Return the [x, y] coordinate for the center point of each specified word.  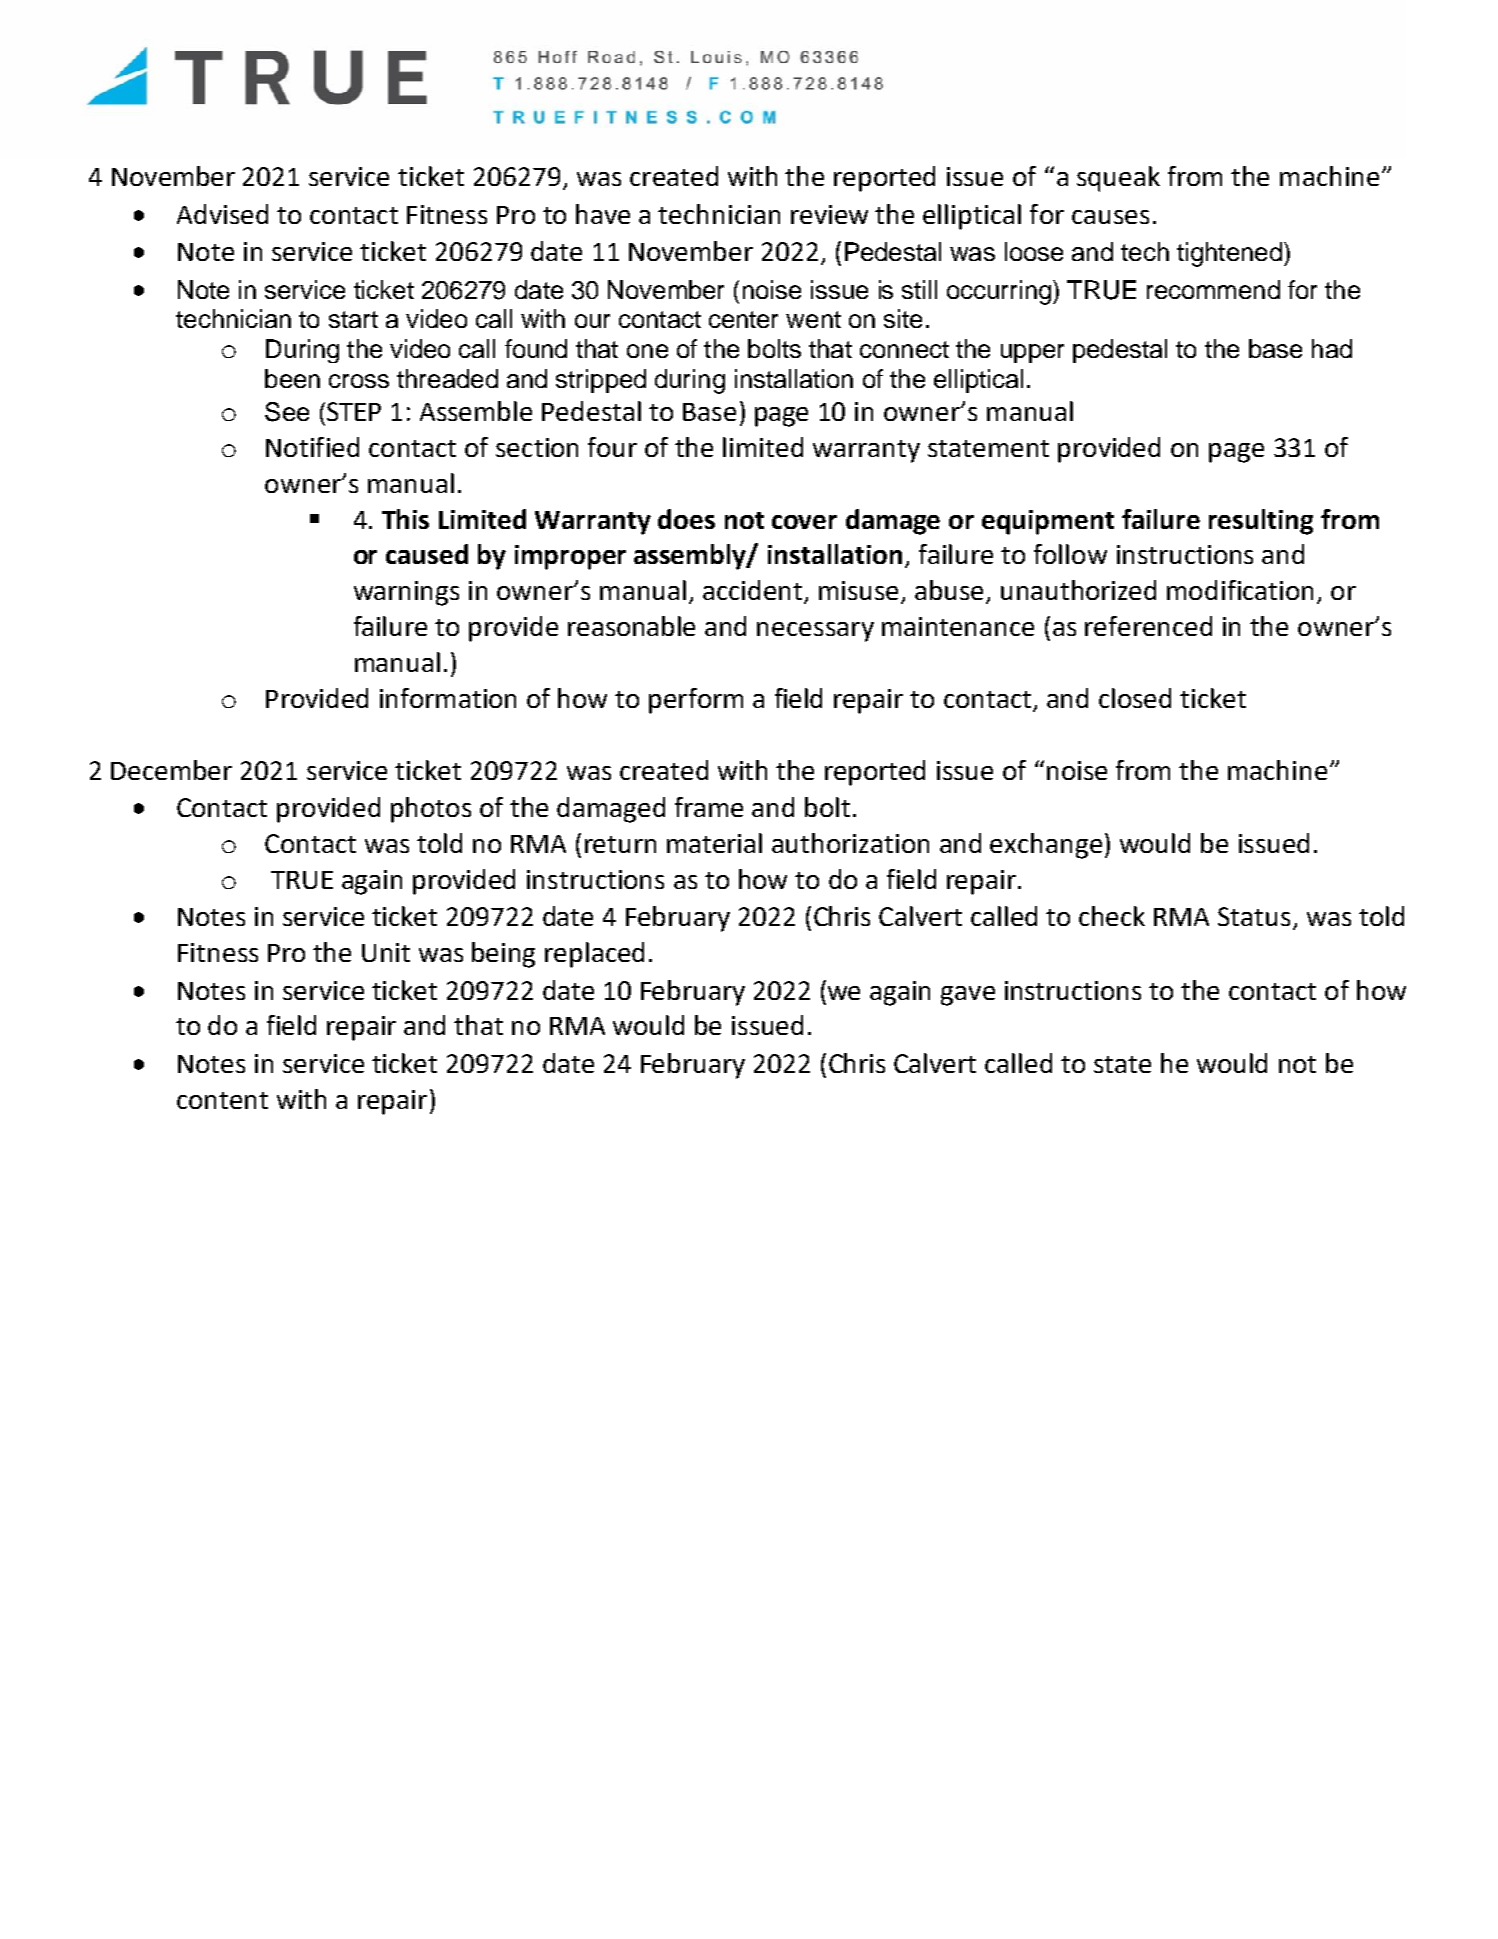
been [292, 378]
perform [696, 701]
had [1332, 348]
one [647, 351]
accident [752, 590]
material [714, 843]
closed [1135, 698]
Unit [386, 952]
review [829, 214]
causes [1110, 217]
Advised [222, 214]
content [222, 1100]
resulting [1261, 522]
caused [427, 554]
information [448, 698]
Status [1254, 916]
